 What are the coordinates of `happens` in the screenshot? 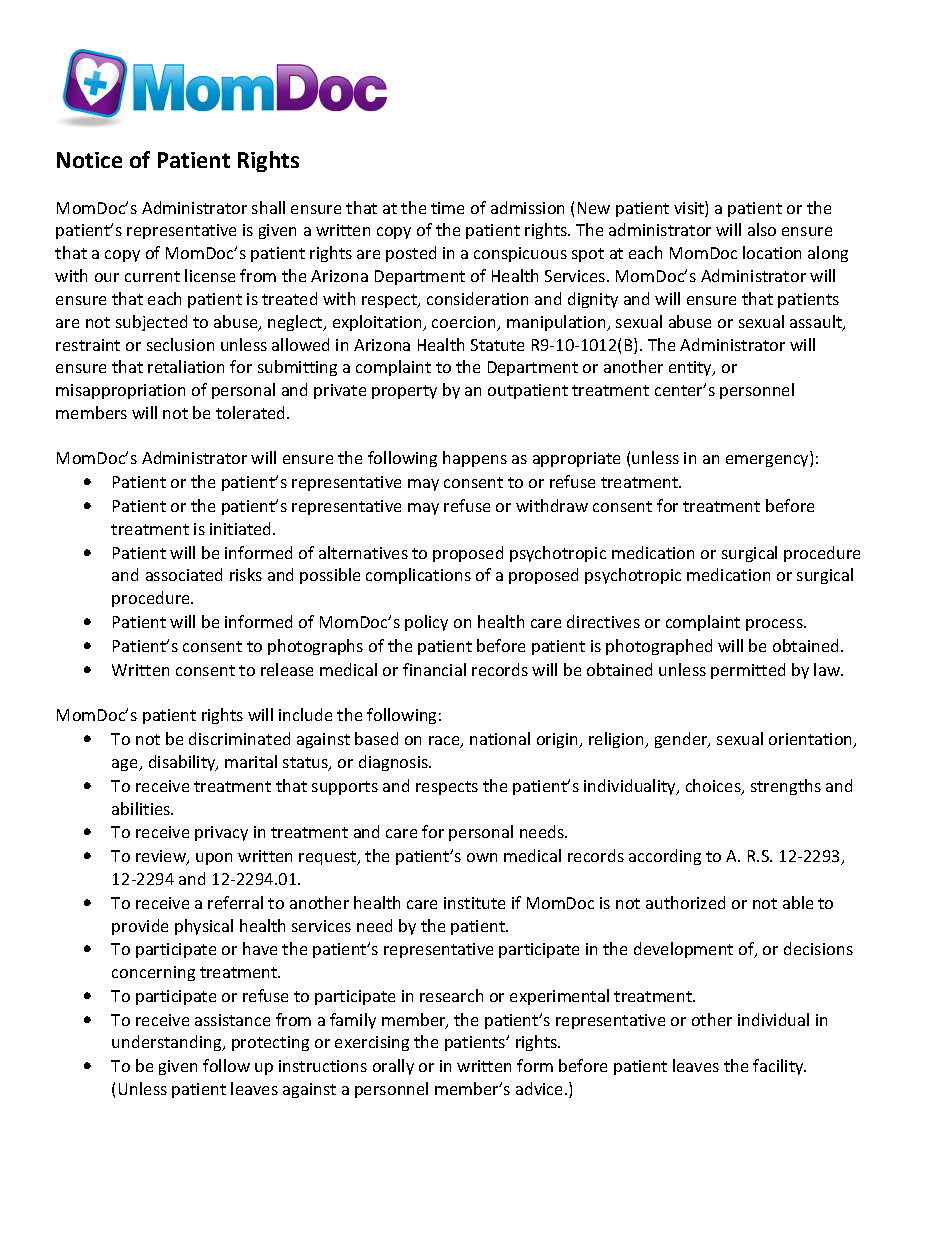 It's located at (475, 459).
